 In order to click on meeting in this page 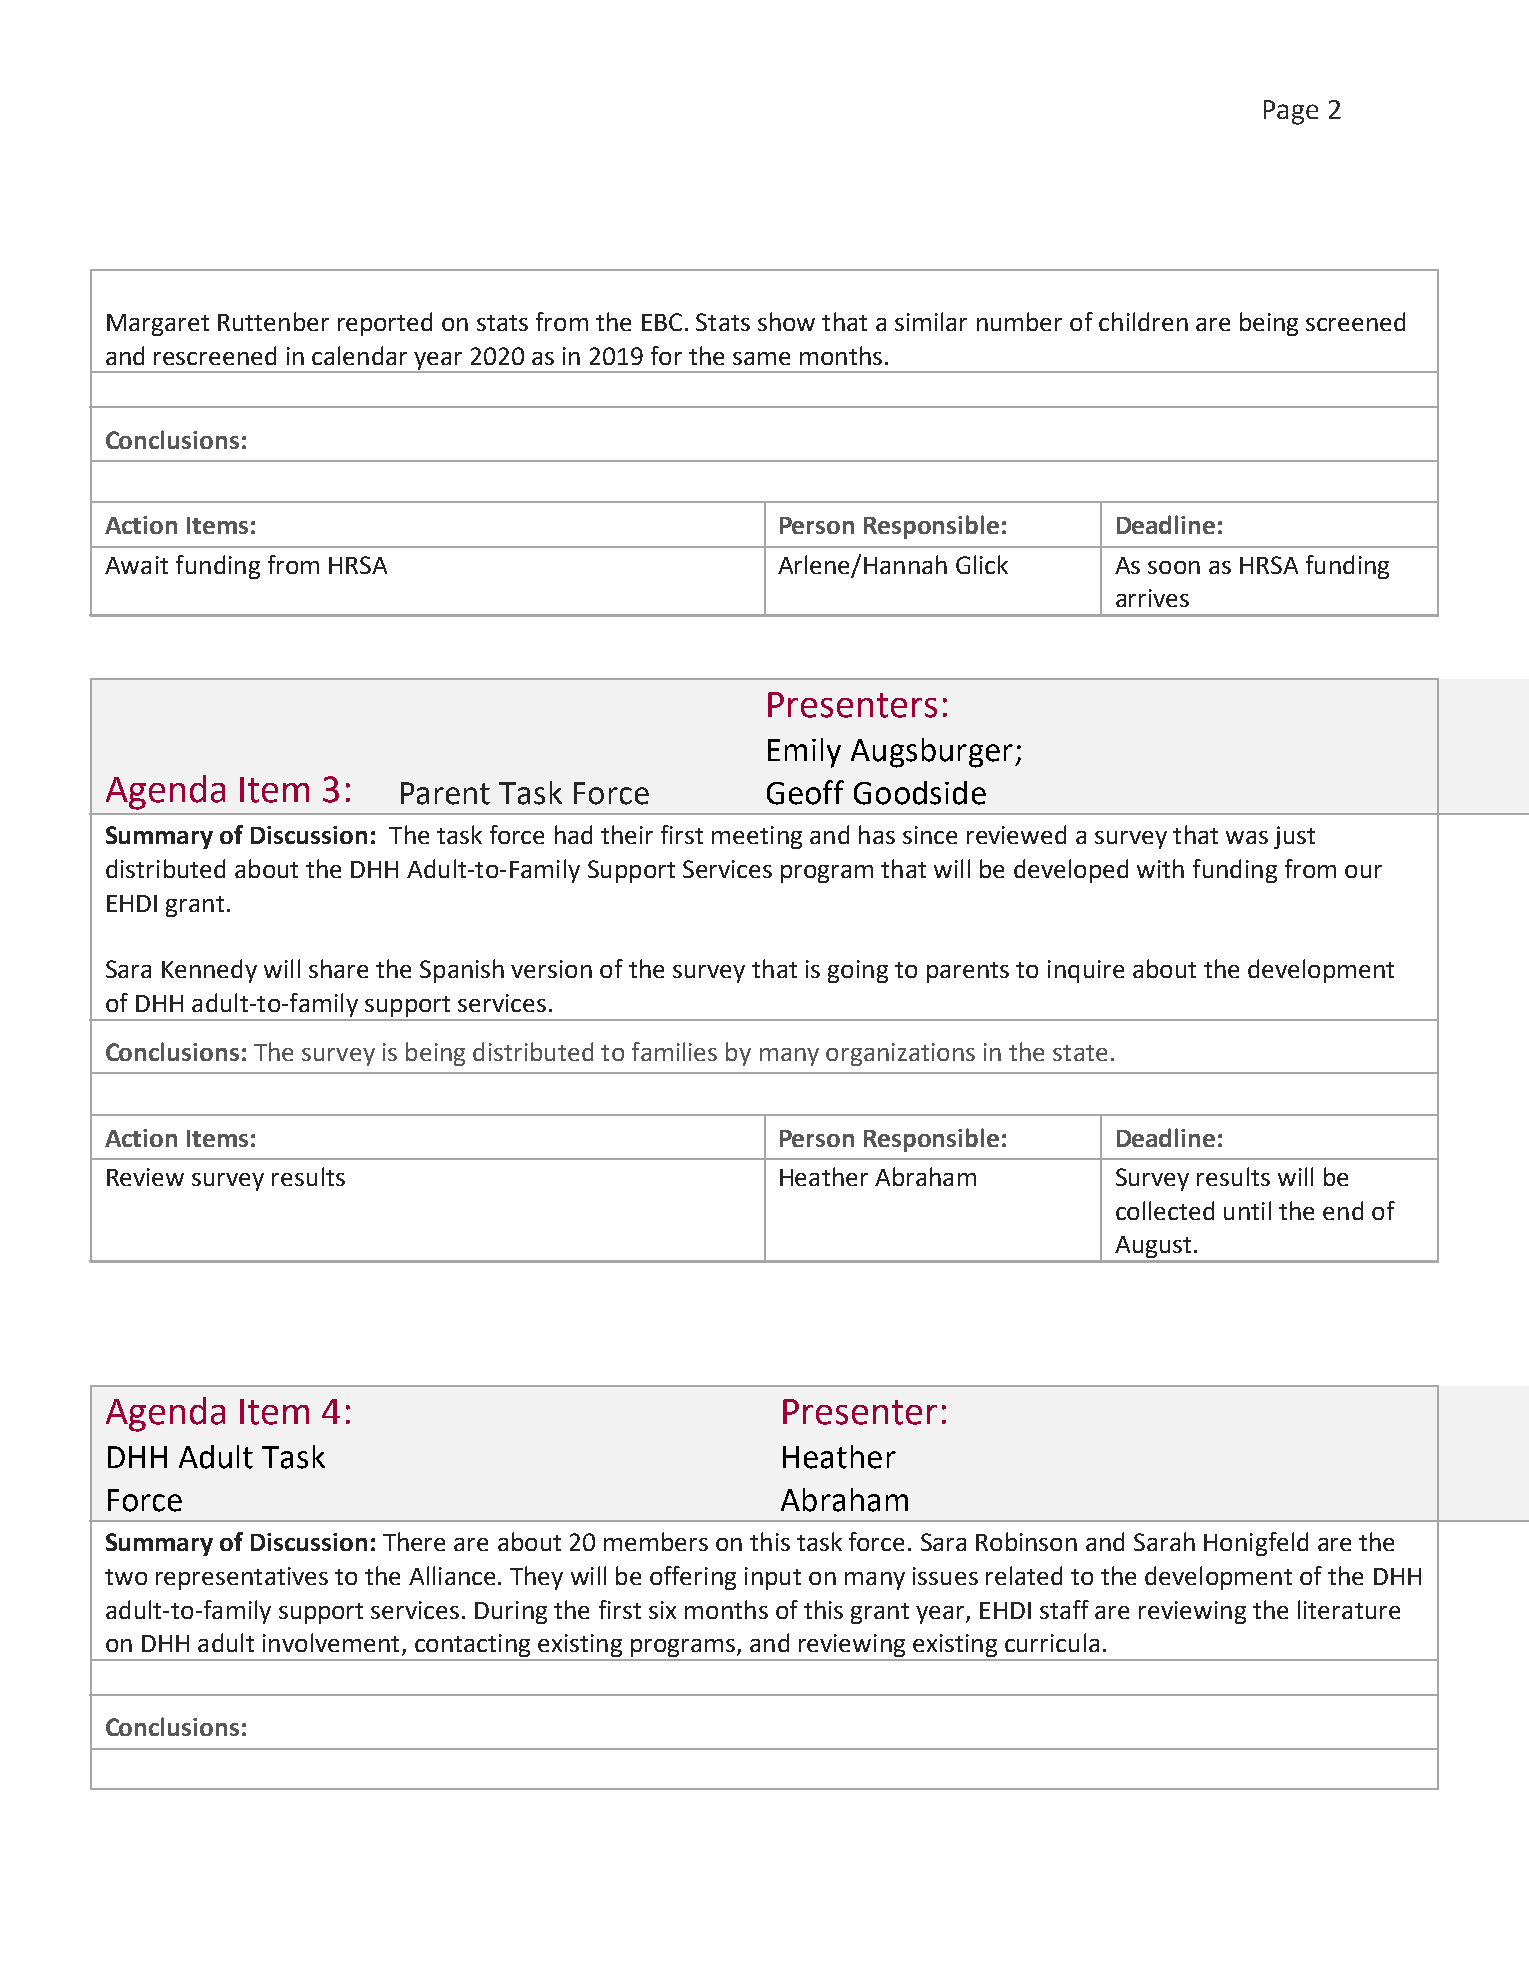, I will do `click(757, 837)`.
